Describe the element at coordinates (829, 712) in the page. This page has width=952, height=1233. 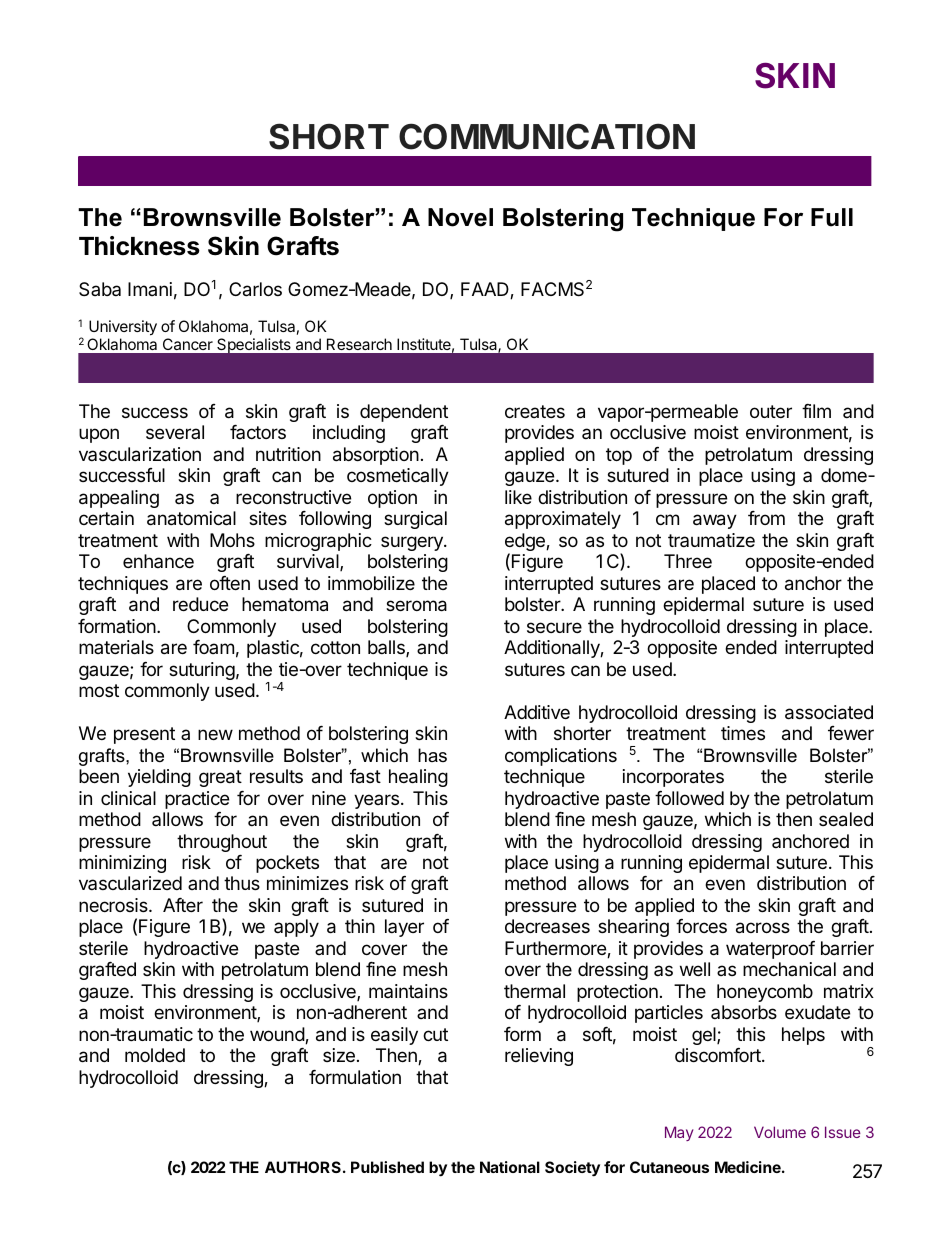
I see `associated` at that location.
